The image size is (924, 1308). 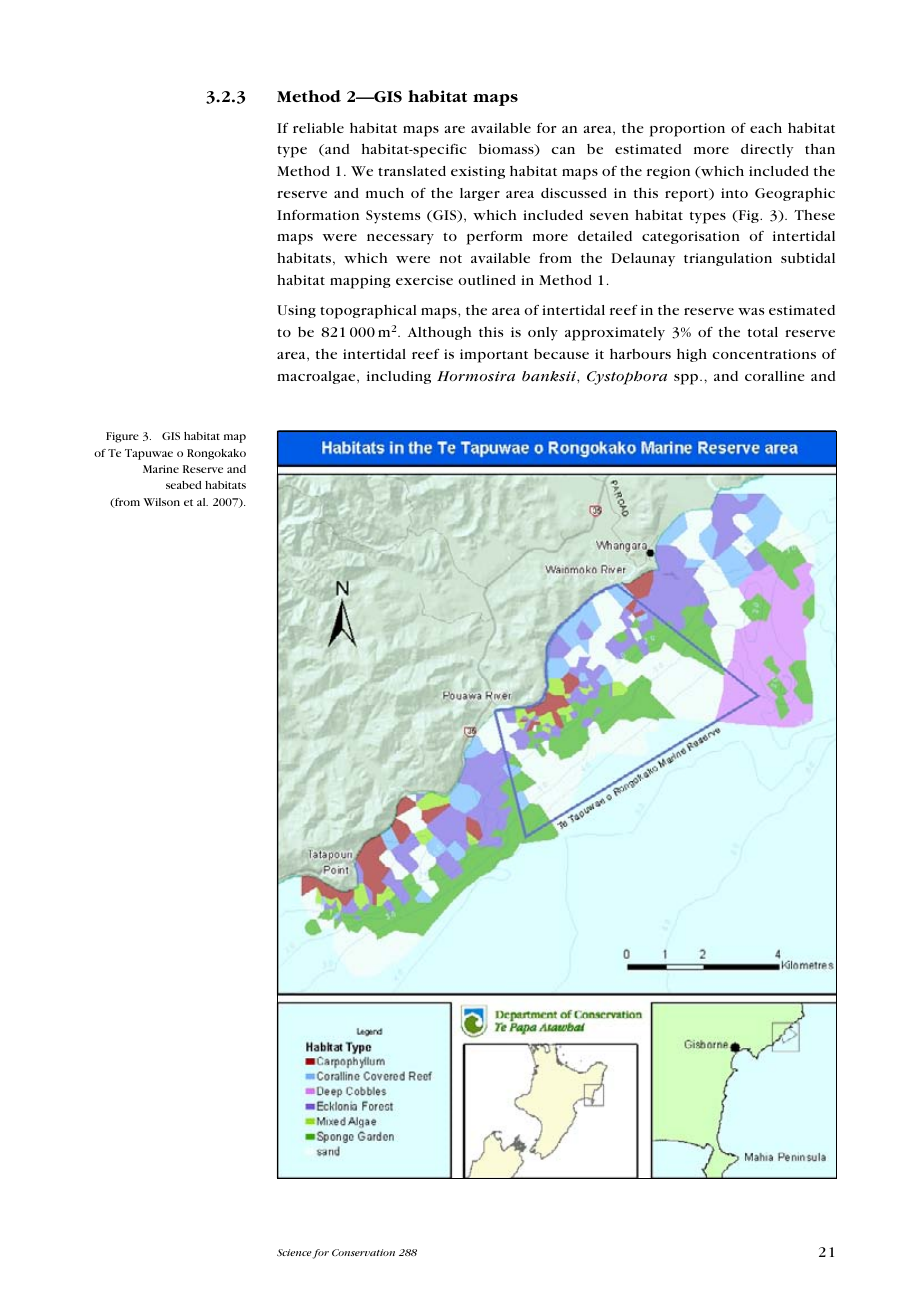 What do you see at coordinates (363, 1252) in the page?
I see `Conservation` at bounding box center [363, 1252].
